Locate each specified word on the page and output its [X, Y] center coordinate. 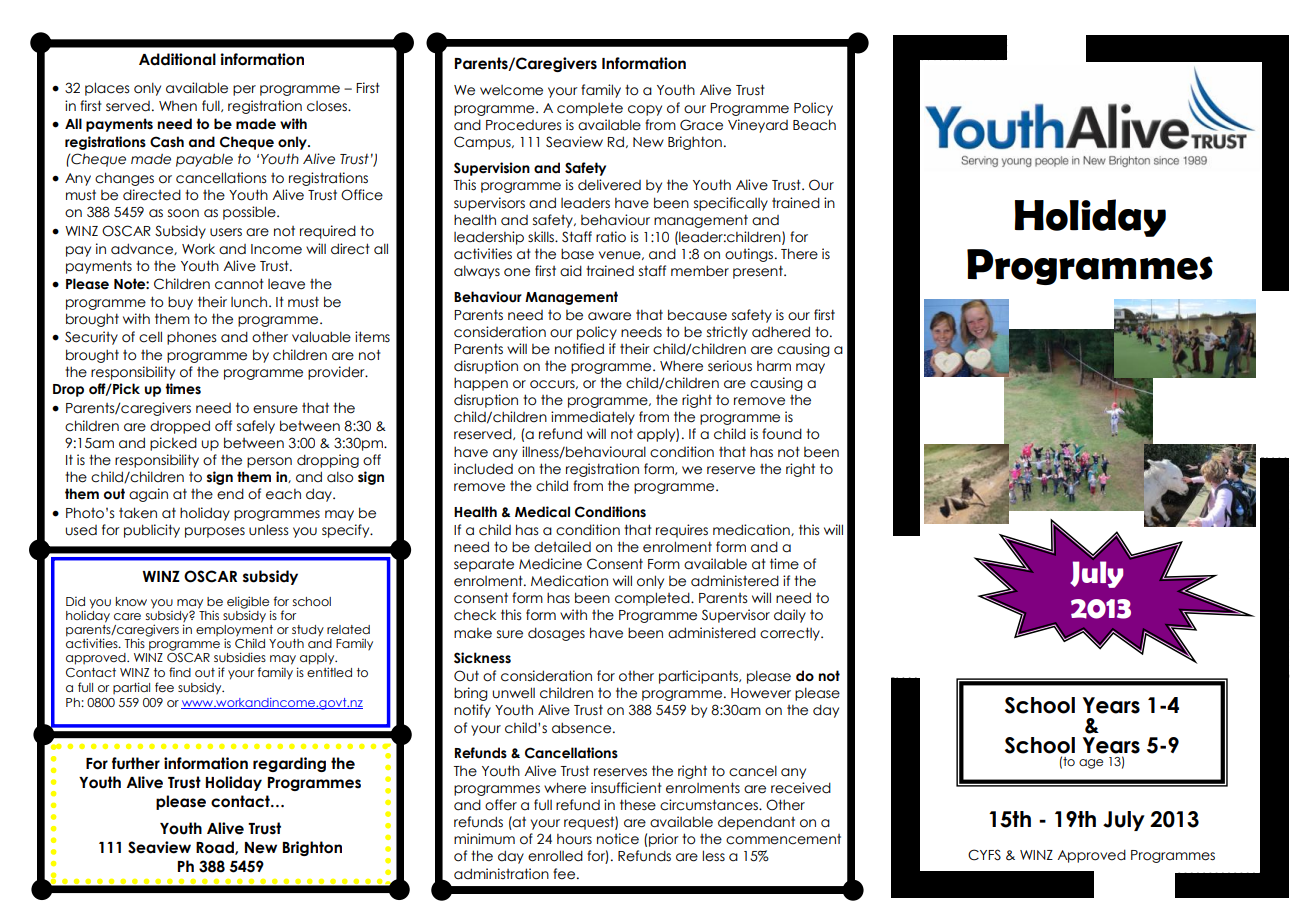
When [178, 106]
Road [216, 848]
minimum [484, 839]
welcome [511, 90]
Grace [701, 125]
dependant [756, 823]
